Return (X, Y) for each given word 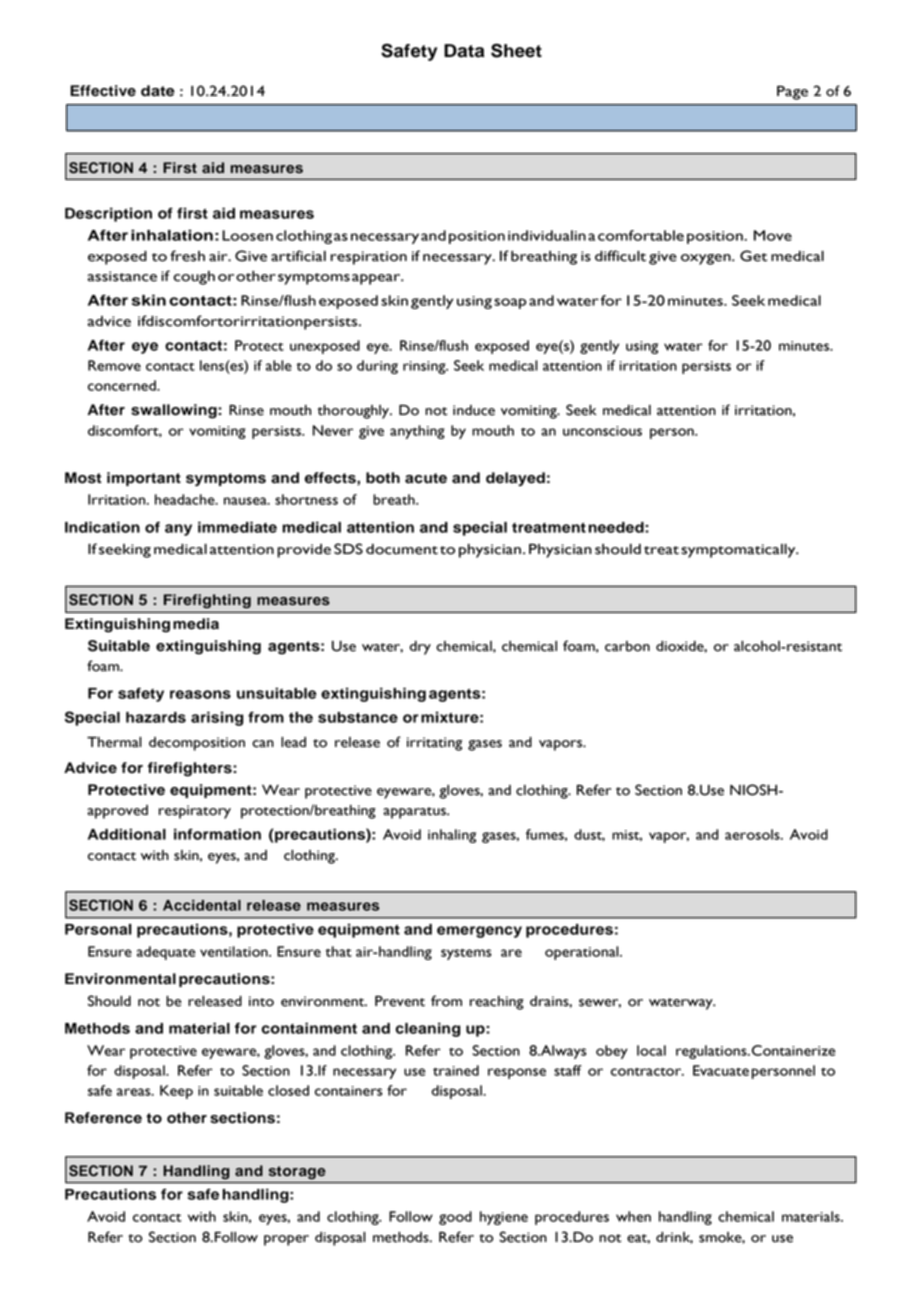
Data (464, 51)
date (158, 91)
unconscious (602, 431)
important (144, 479)
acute (426, 478)
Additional (127, 834)
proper (286, 1240)
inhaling (452, 836)
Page (792, 93)
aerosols (753, 834)
